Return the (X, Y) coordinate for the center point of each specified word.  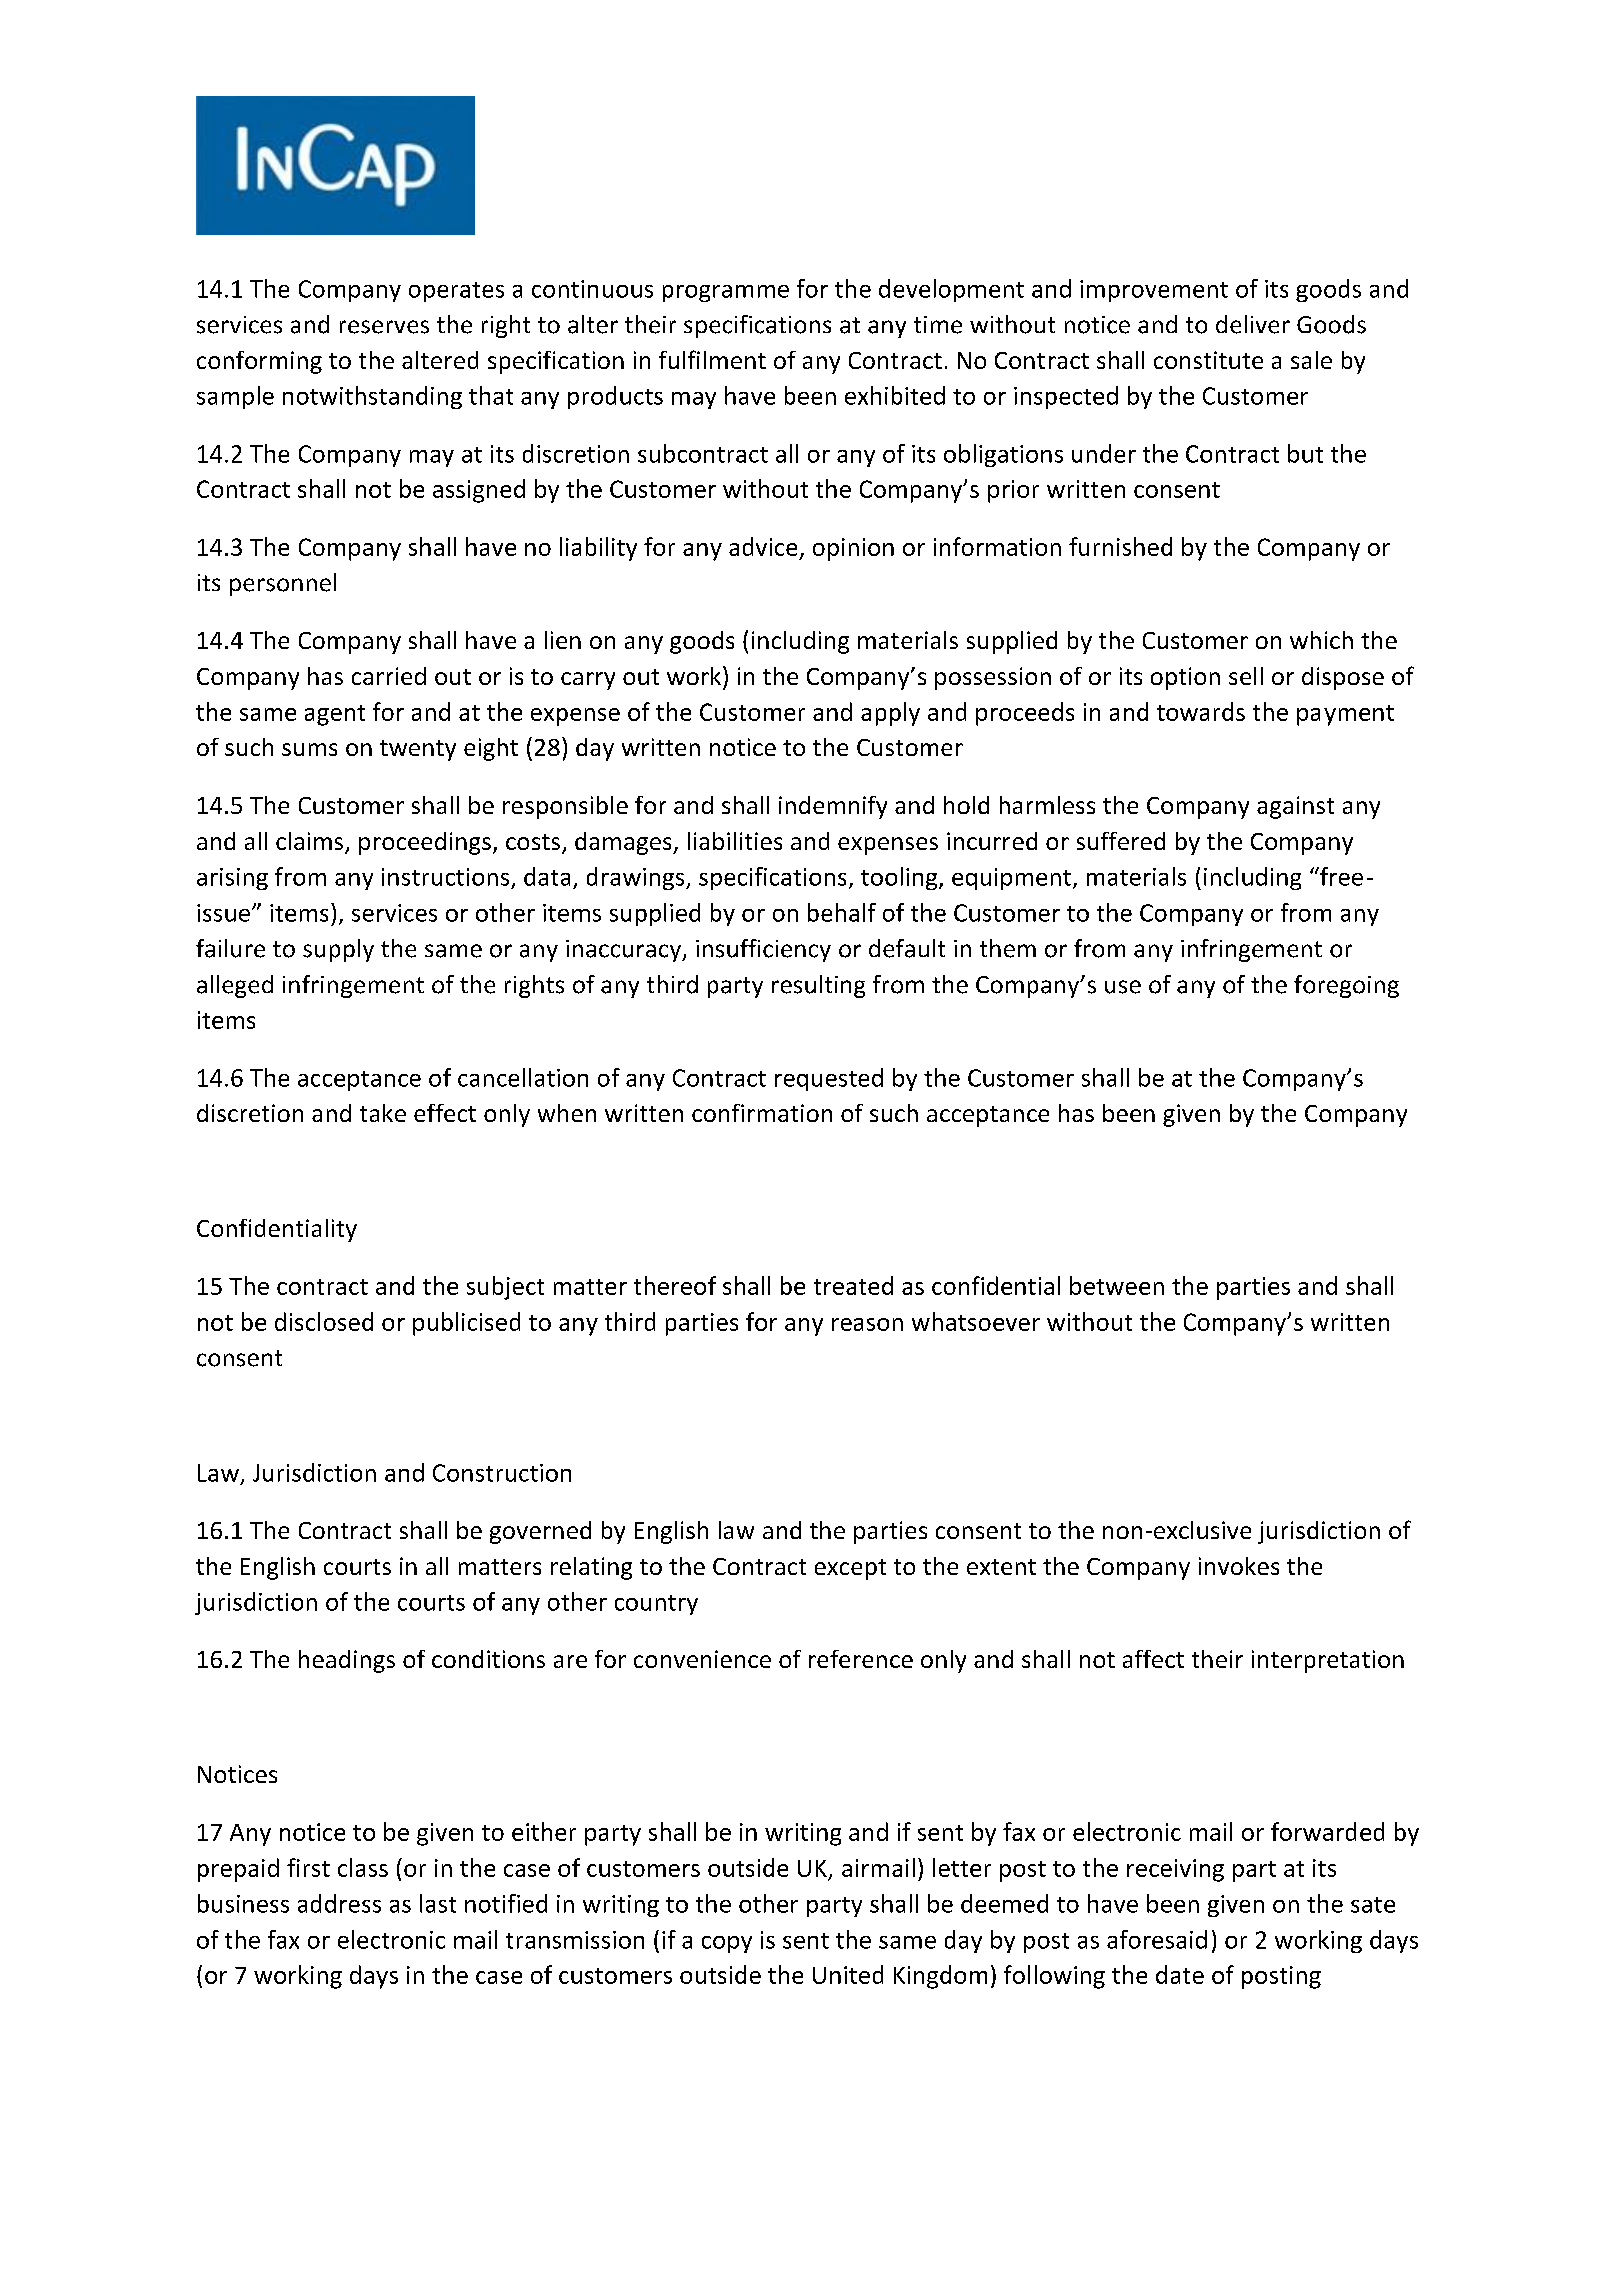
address (339, 1903)
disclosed (324, 1321)
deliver (1253, 324)
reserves (384, 327)
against (1295, 807)
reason (867, 1324)
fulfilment (712, 359)
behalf (842, 912)
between (1117, 1285)
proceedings (425, 843)
